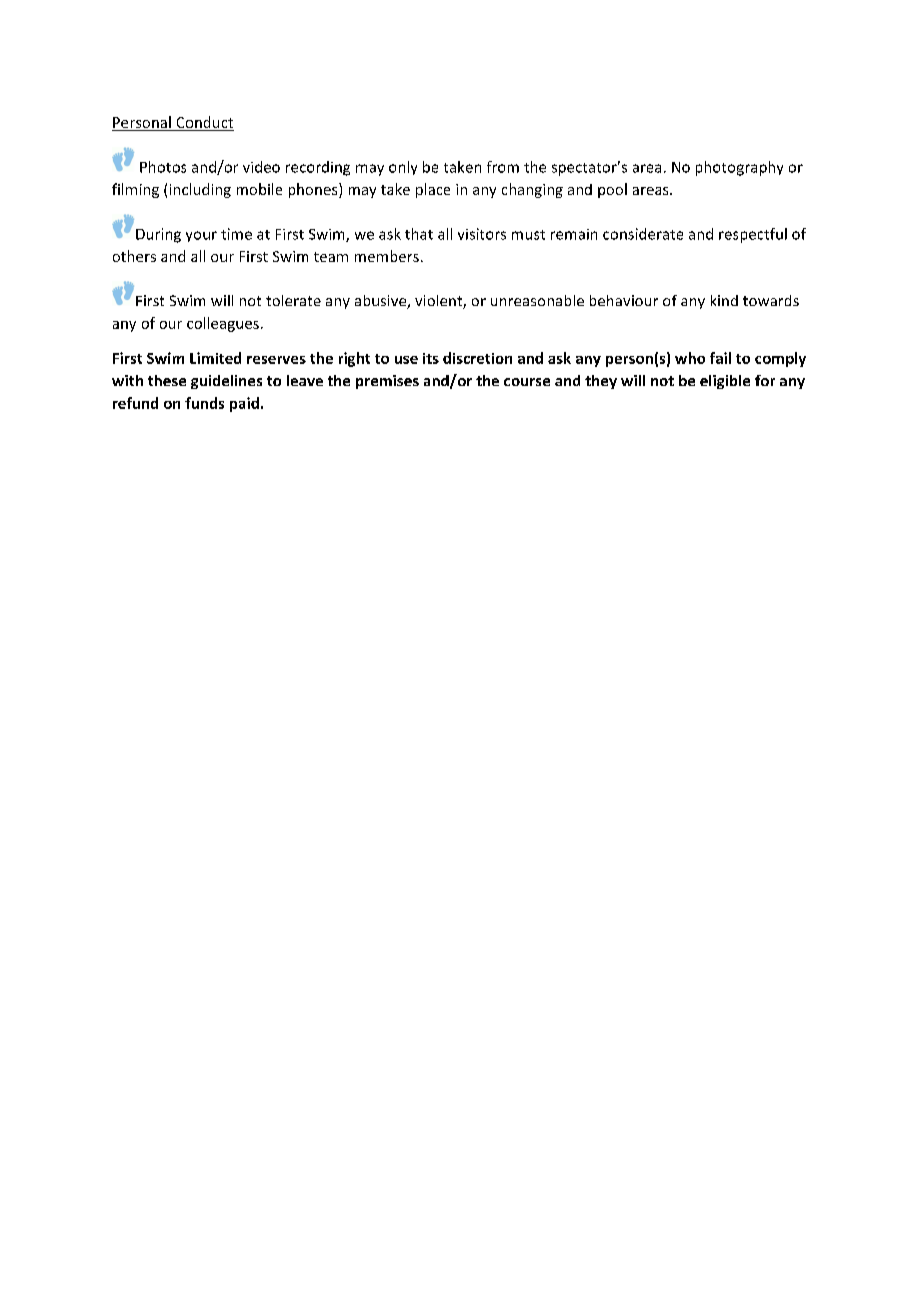 The height and width of the page is (1308, 924). Describe the element at coordinates (215, 358) in the page. I see `Limited` at that location.
